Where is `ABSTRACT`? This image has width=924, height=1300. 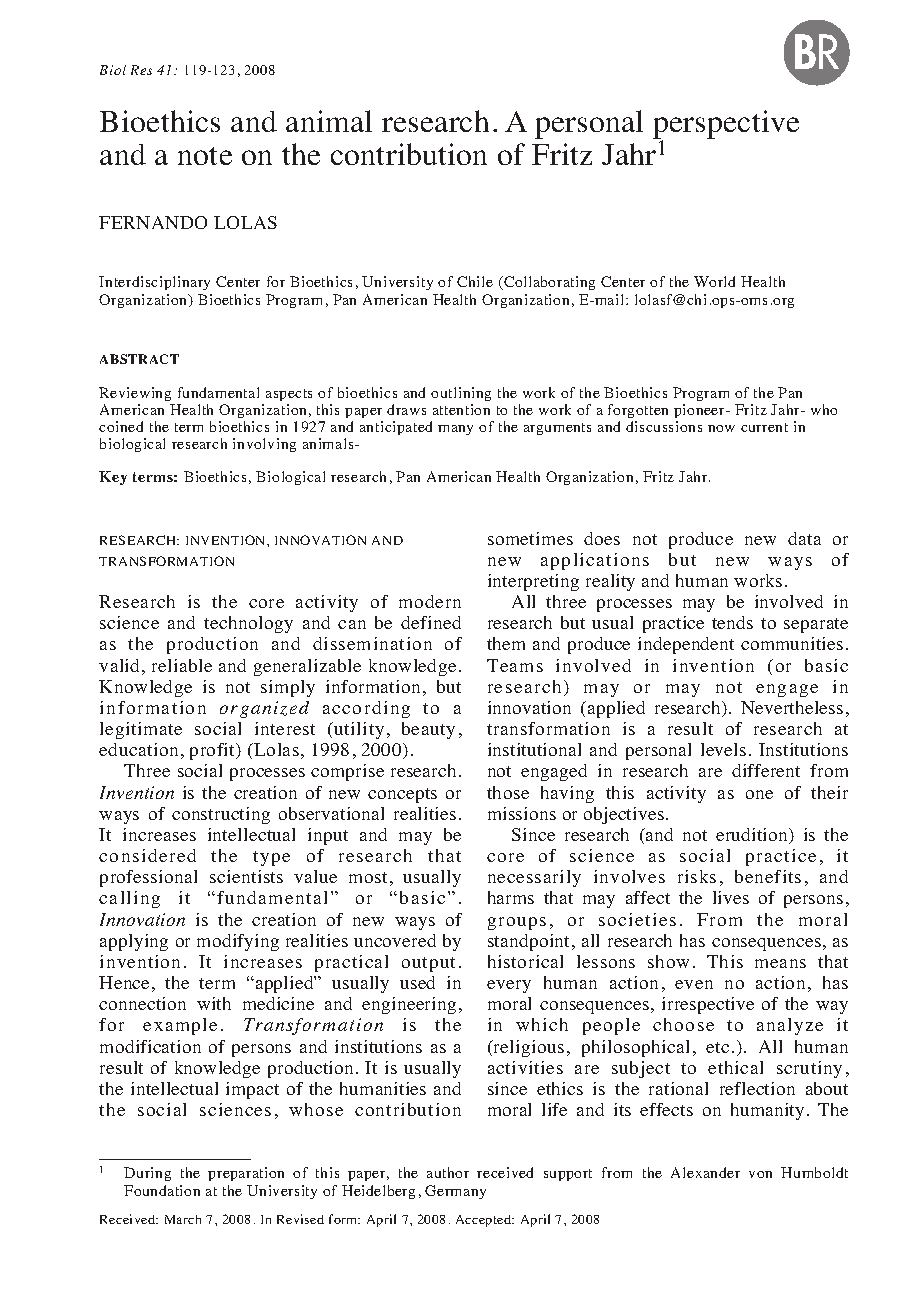 ABSTRACT is located at coordinates (139, 359).
